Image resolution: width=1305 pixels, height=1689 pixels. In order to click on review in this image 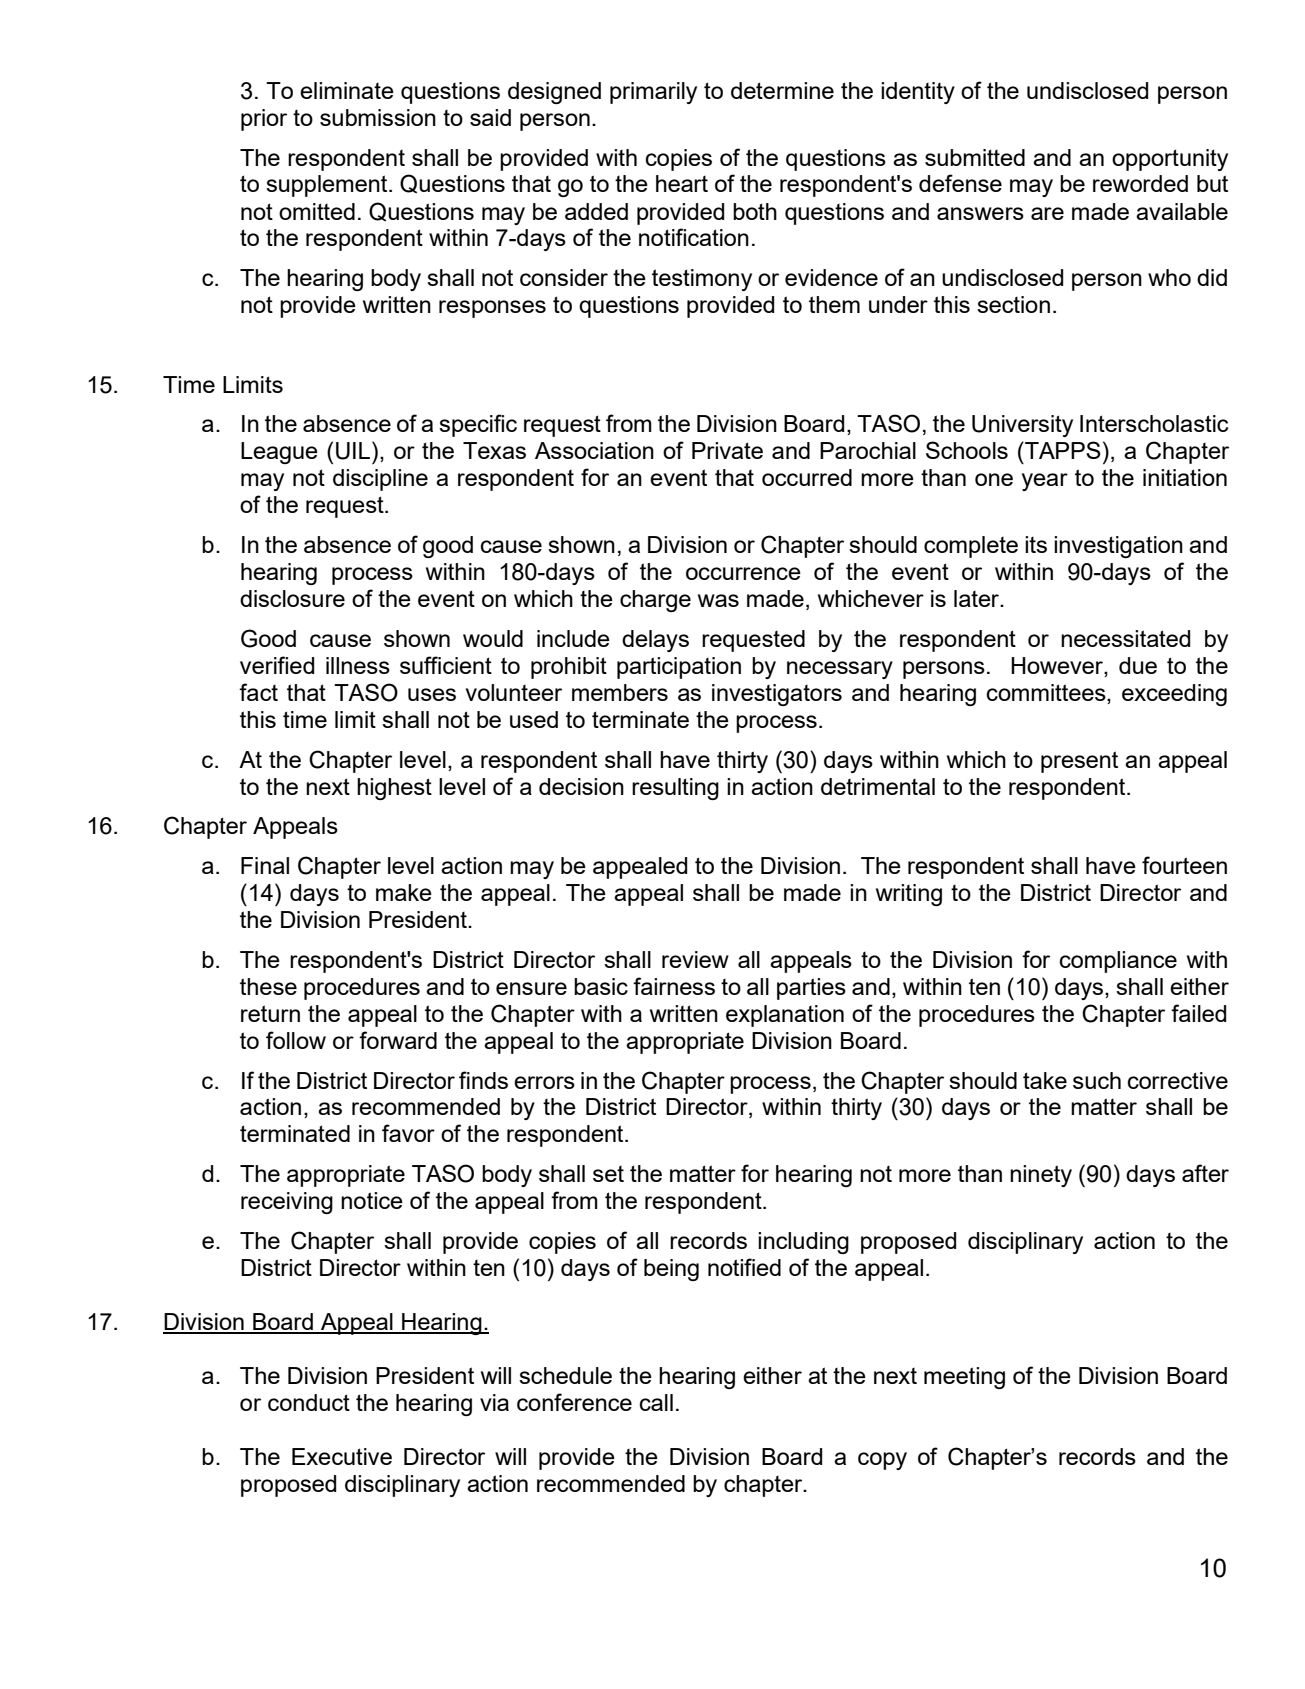, I will do `click(695, 959)`.
